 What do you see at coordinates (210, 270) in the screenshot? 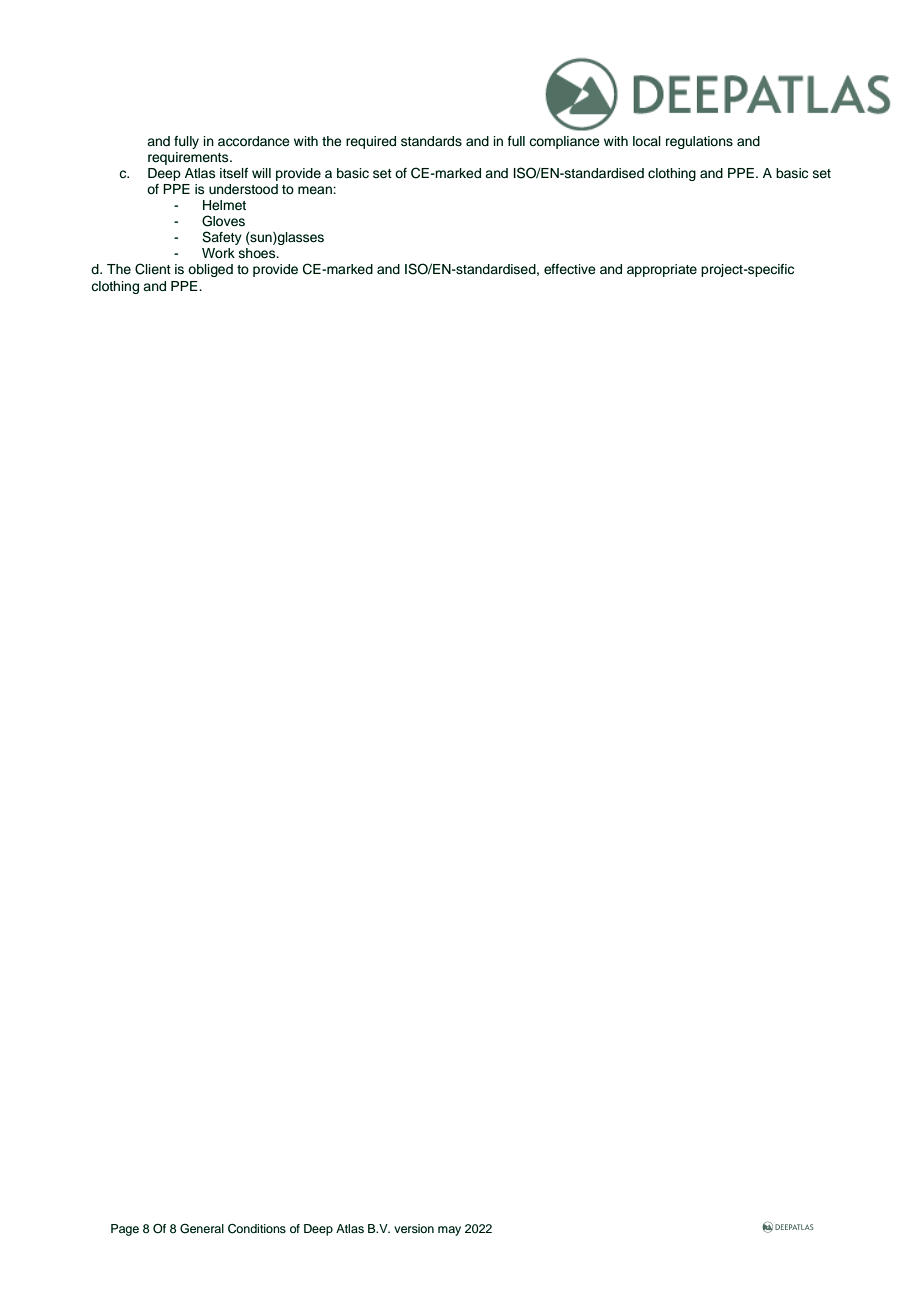
I see `obliged` at bounding box center [210, 270].
